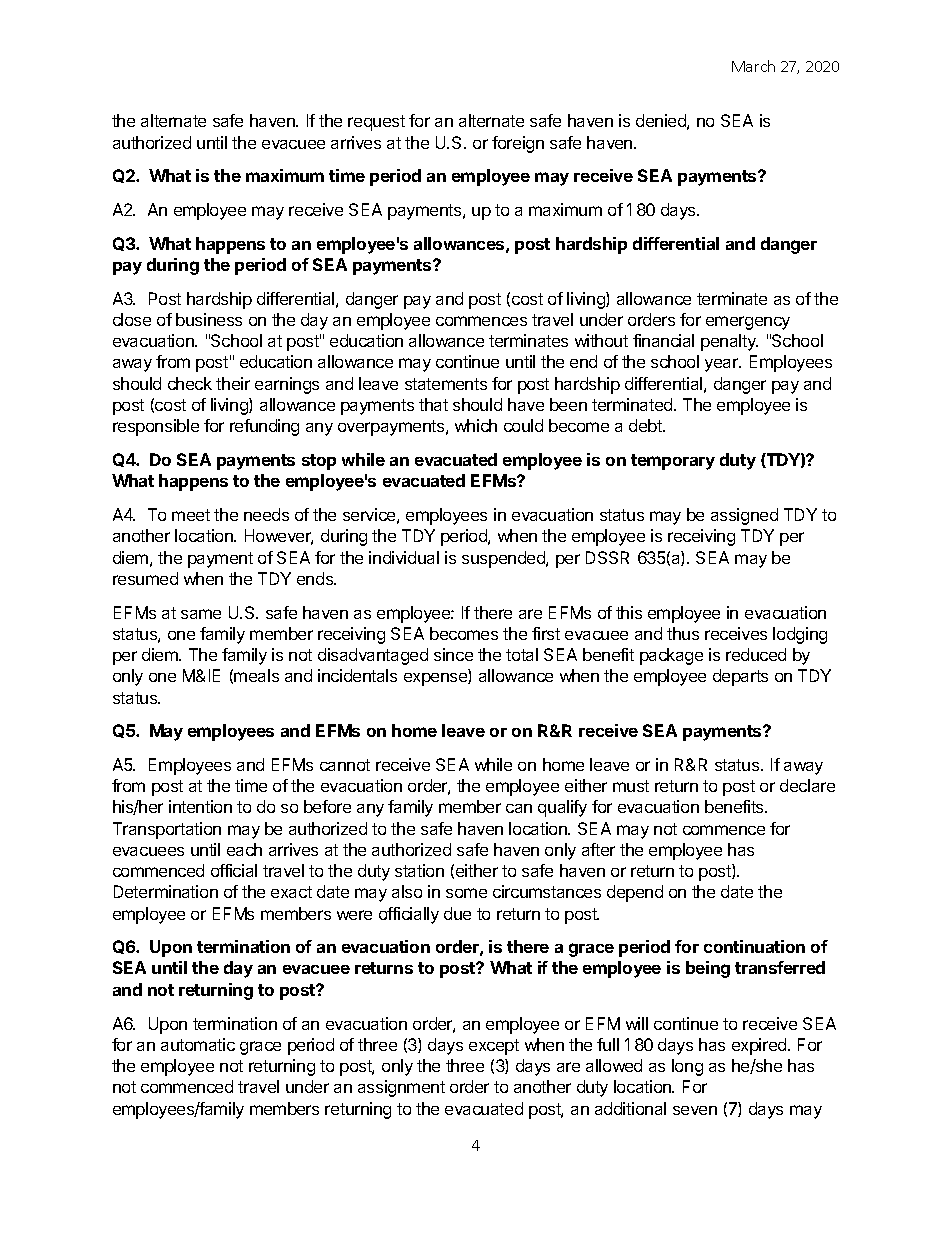 This page has height=1233, width=952. What do you see at coordinates (256, 675) in the page?
I see `meals` at bounding box center [256, 675].
